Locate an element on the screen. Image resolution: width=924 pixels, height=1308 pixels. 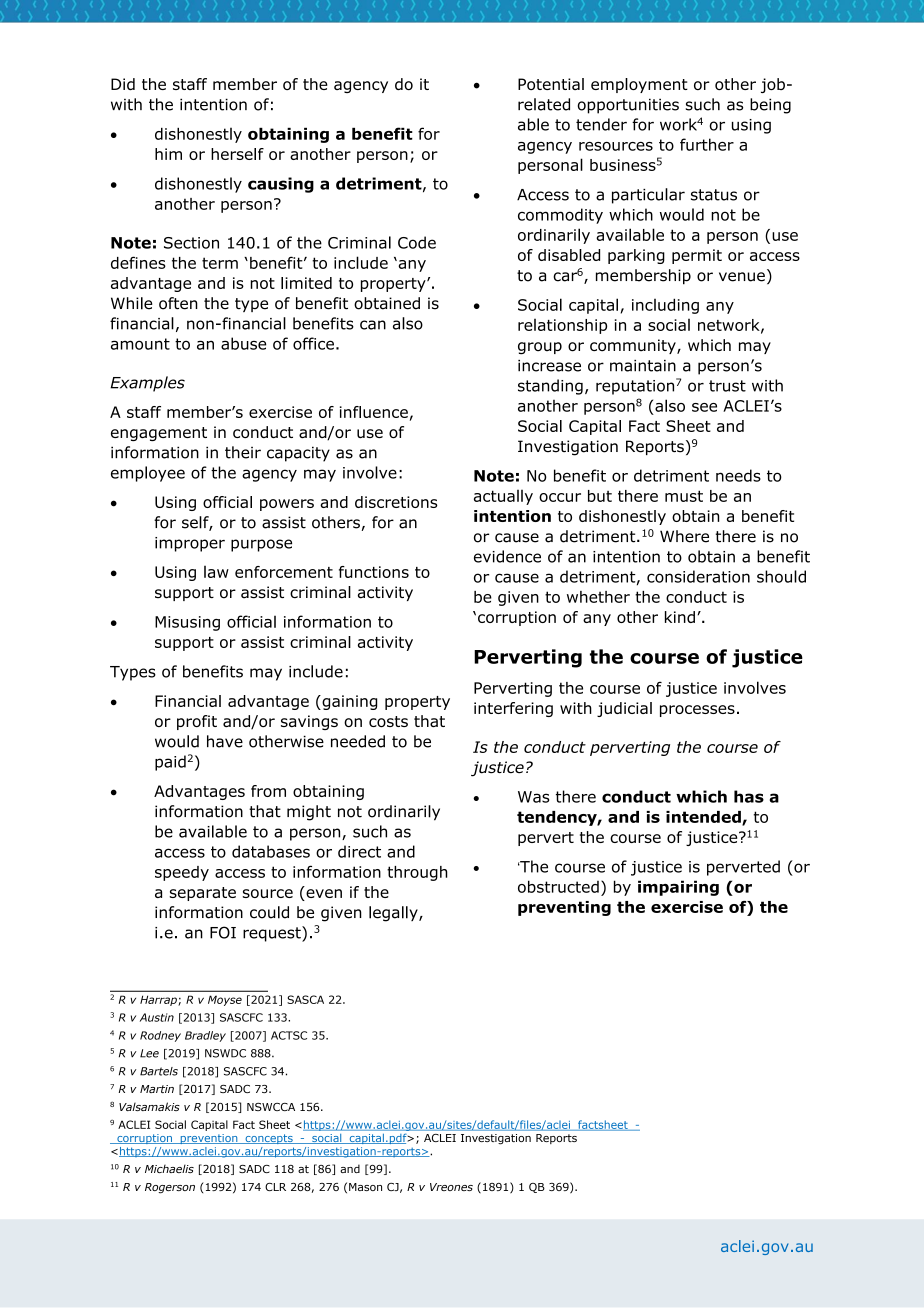
Mason is located at coordinates (365, 1187).
